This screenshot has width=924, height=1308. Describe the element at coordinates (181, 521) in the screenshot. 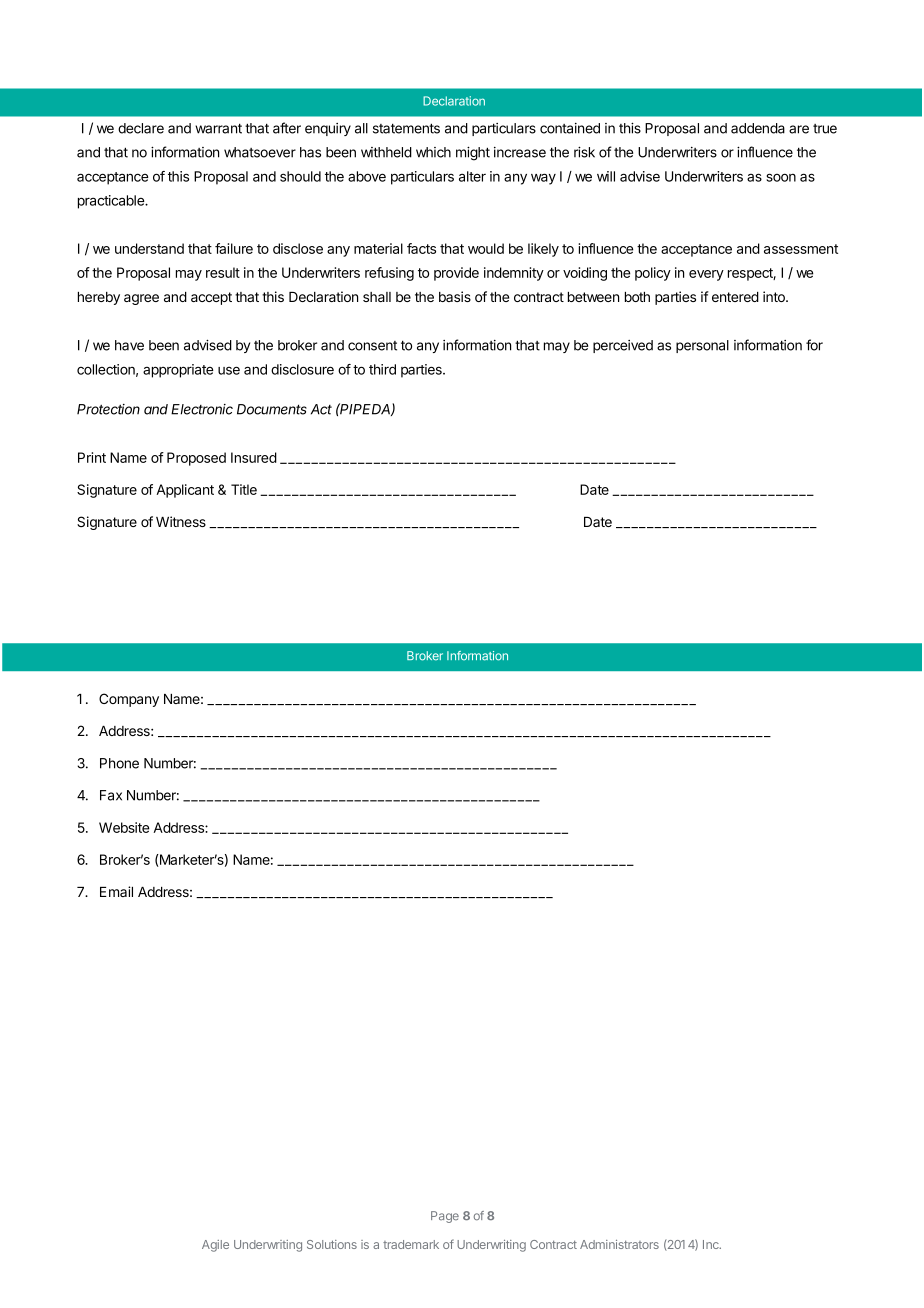

I see `Witness` at that location.
